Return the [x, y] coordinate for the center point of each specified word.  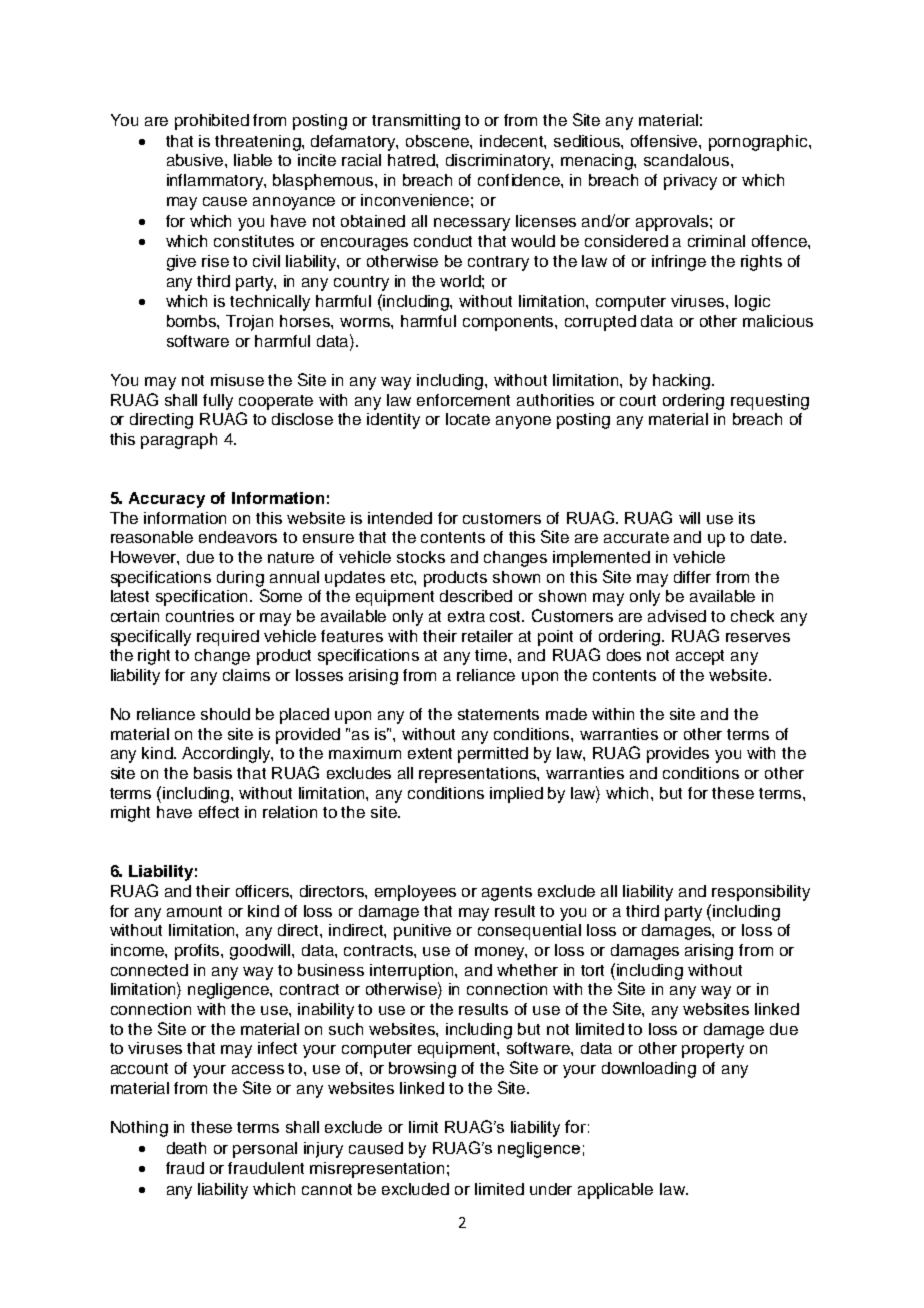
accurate [636, 537]
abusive [196, 160]
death [186, 1148]
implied [516, 795]
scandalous [688, 160]
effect [219, 812]
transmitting [416, 122]
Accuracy [167, 500]
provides [678, 755]
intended [400, 518]
